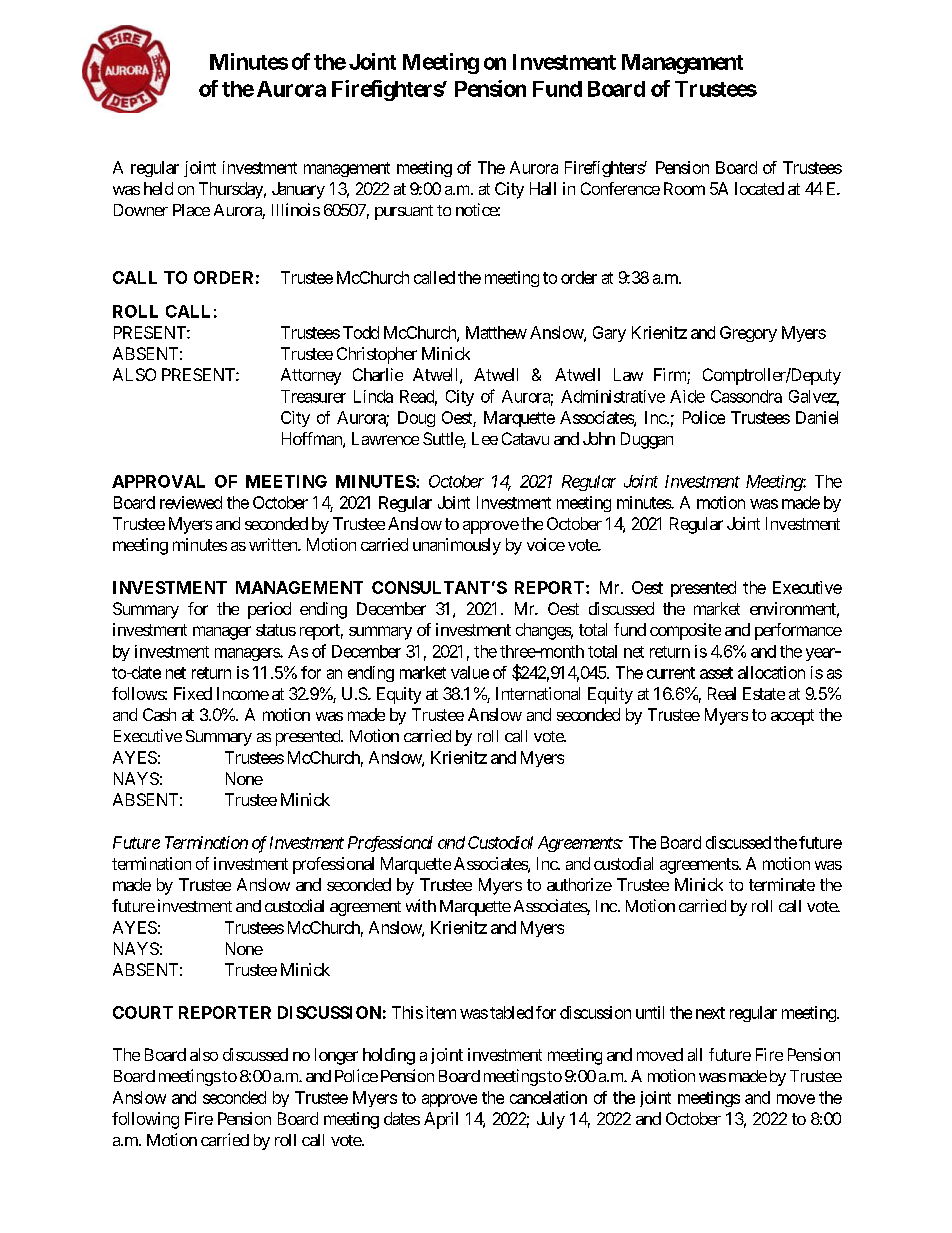 This screenshot has height=1233, width=952. What do you see at coordinates (191, 210) in the screenshot?
I see `Place` at bounding box center [191, 210].
